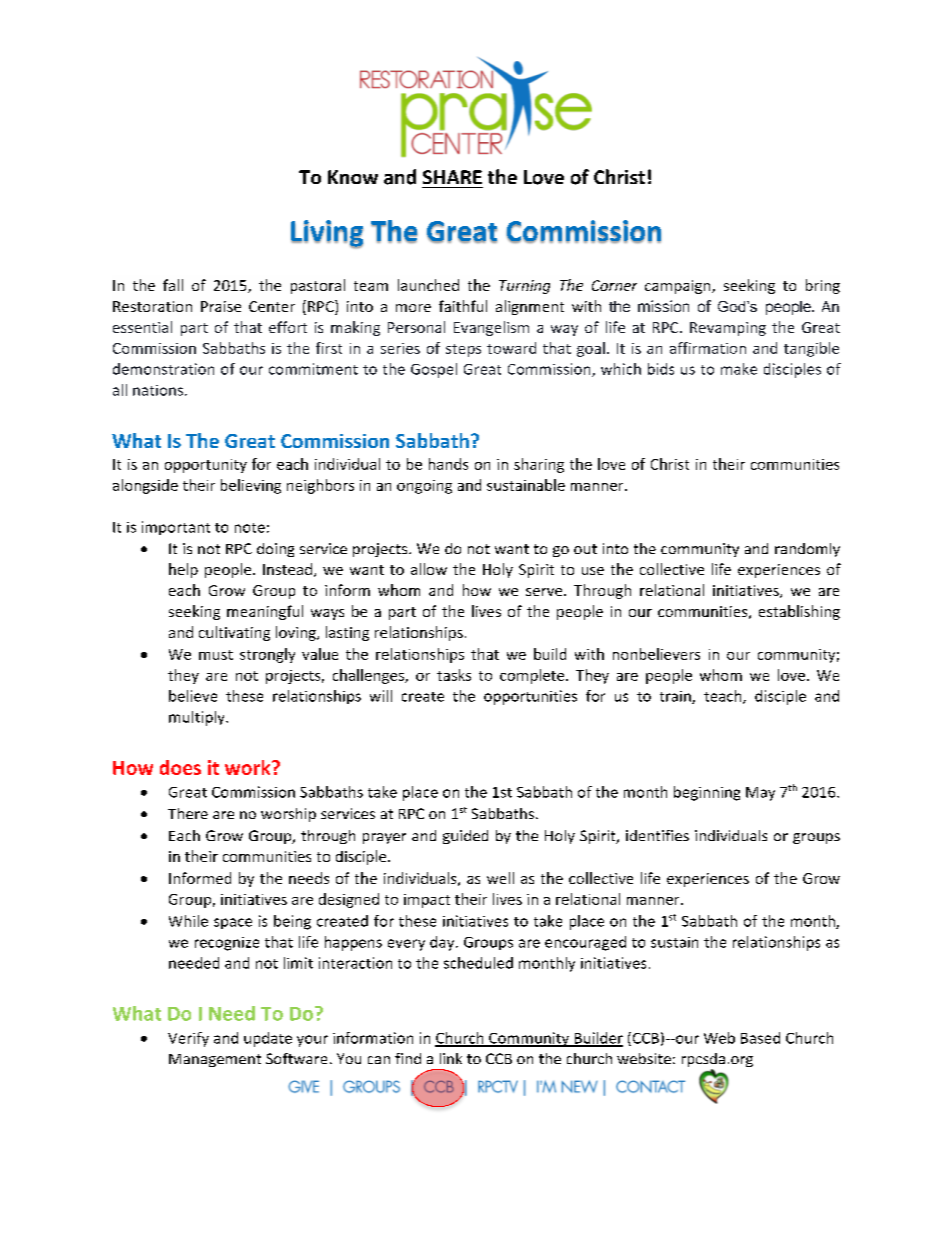 The image size is (952, 1233). Describe the element at coordinates (251, 486) in the screenshot. I see `believing` at that location.
